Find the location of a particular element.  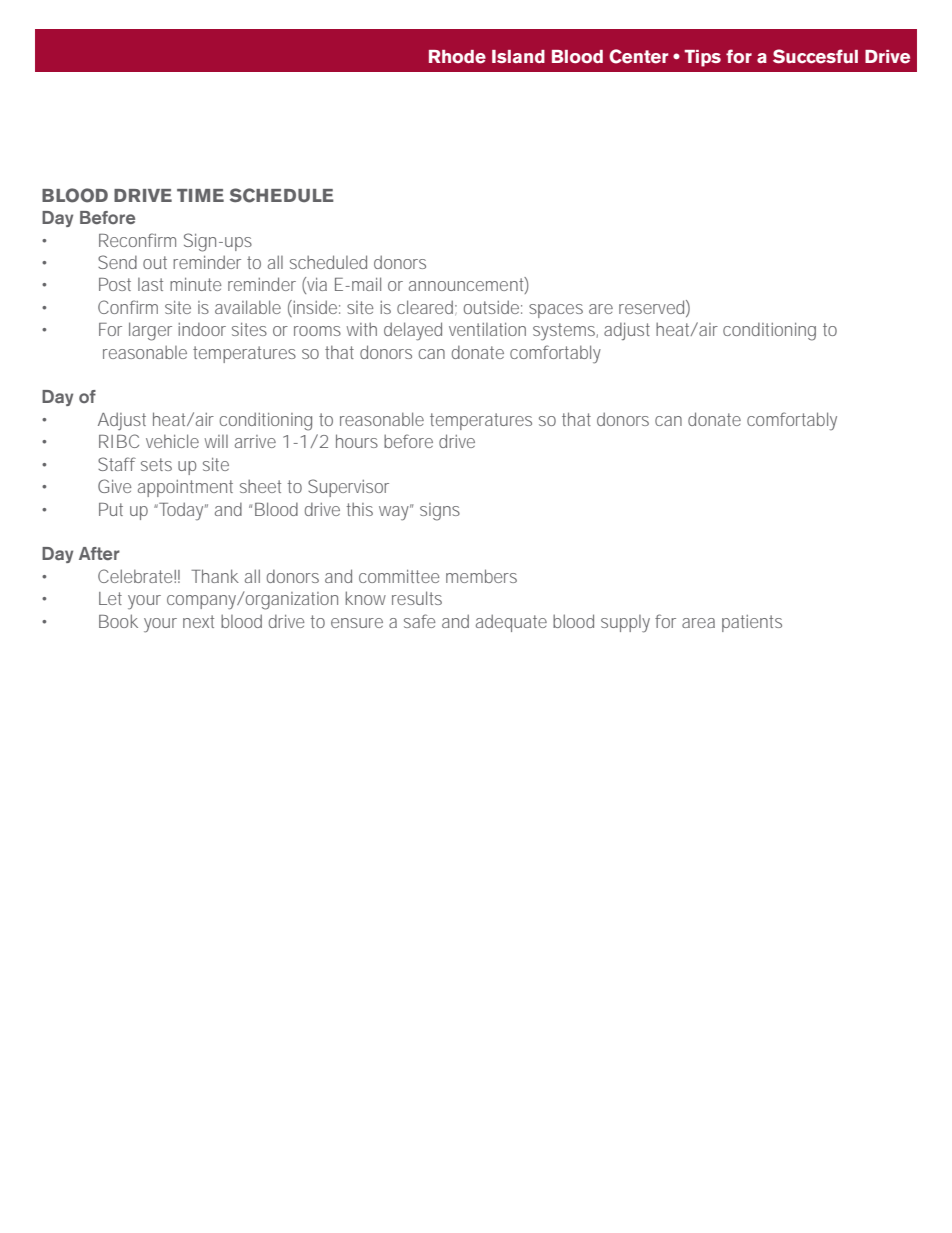

ventilation is located at coordinates (487, 329).
